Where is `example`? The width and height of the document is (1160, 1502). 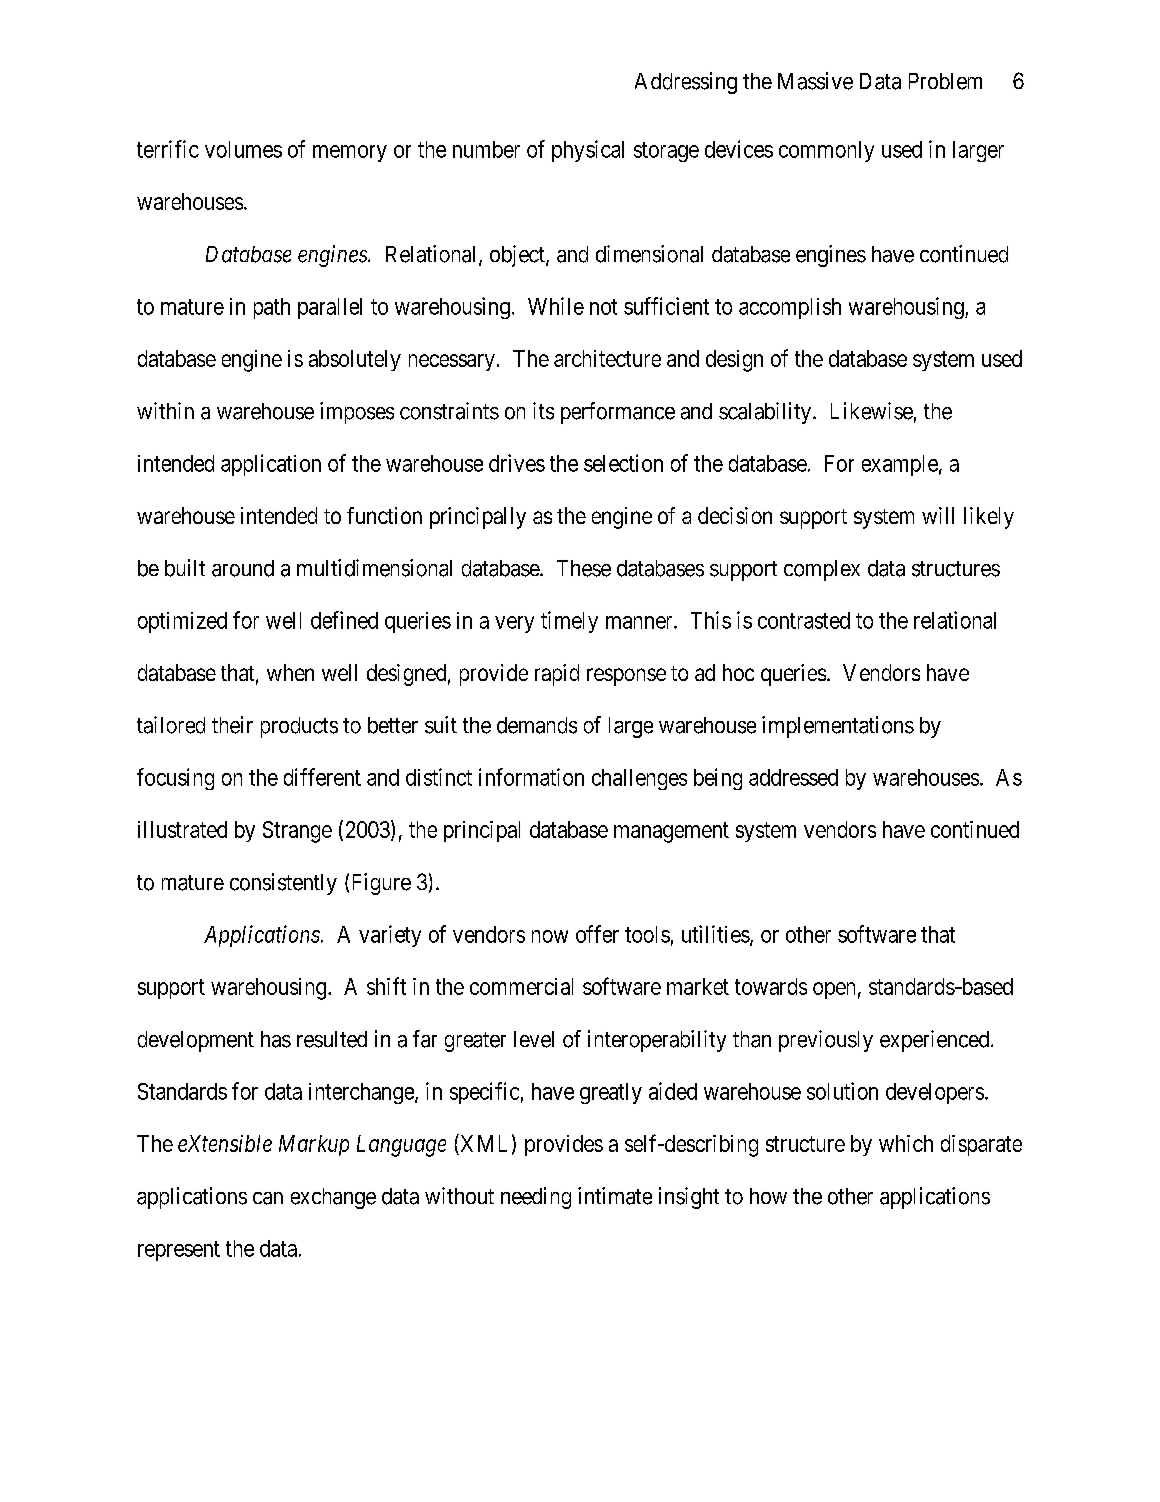
example is located at coordinates (900, 465).
